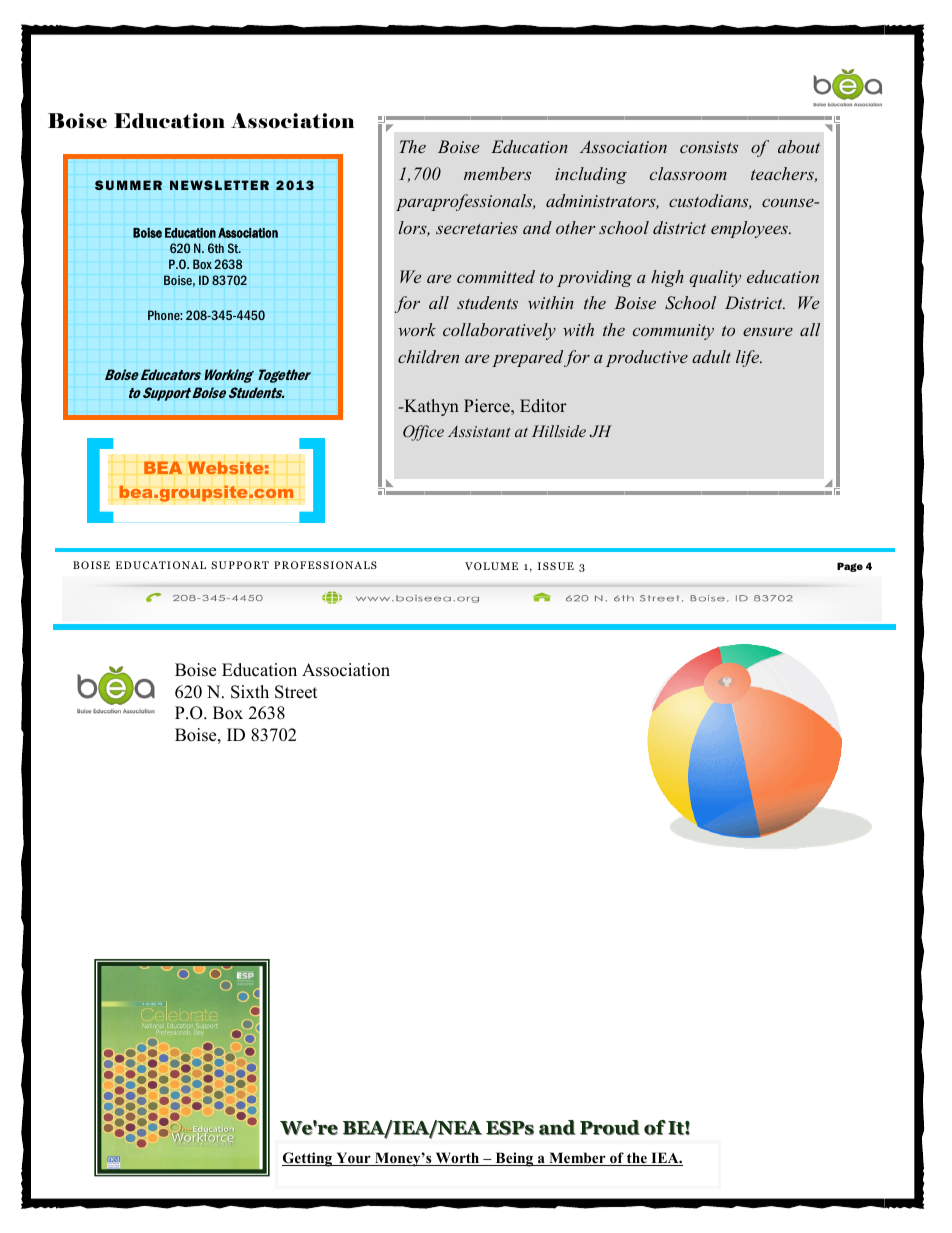 The width and height of the screenshot is (952, 1233). I want to click on committed, so click(496, 276).
